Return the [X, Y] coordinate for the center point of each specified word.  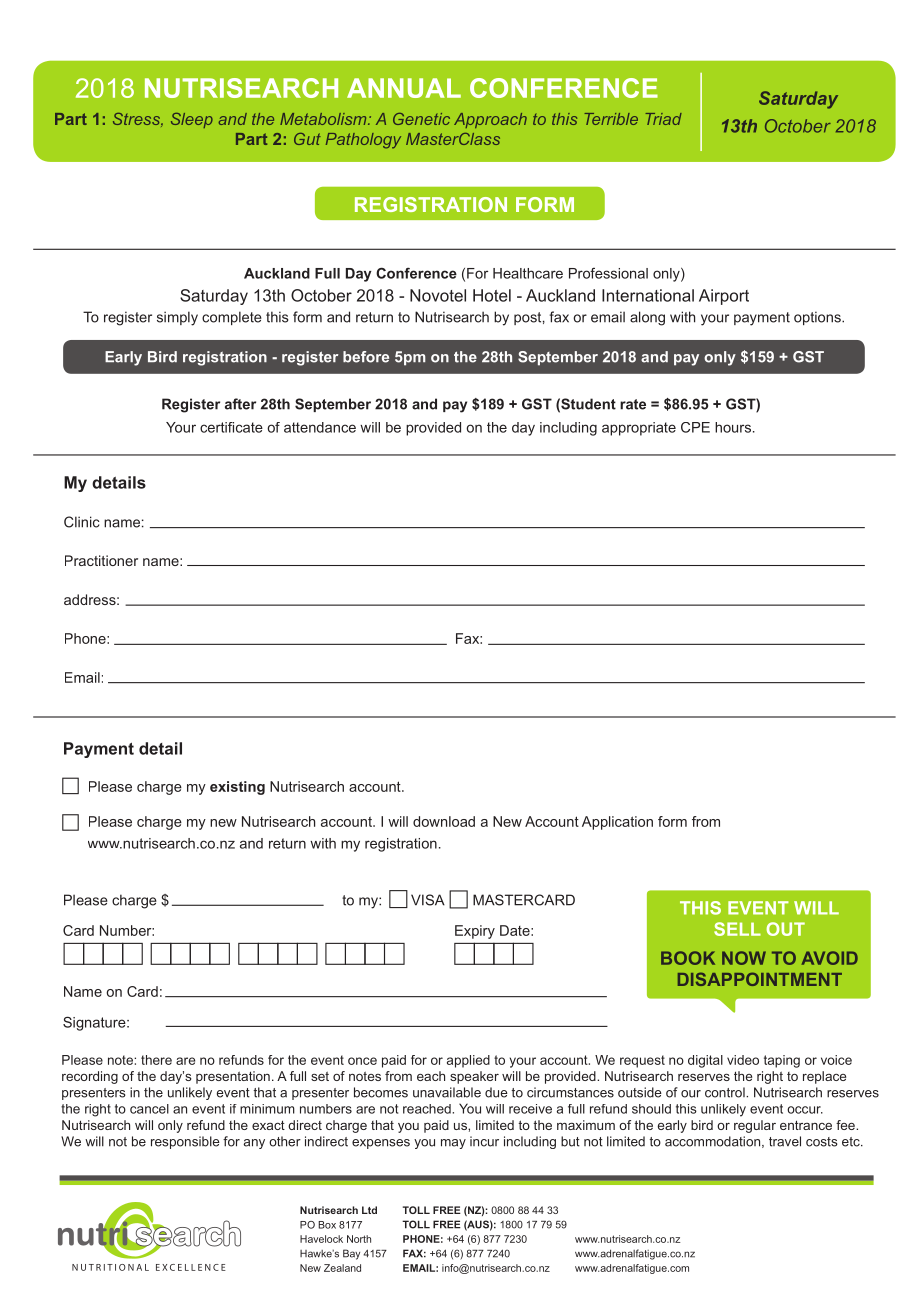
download [444, 821]
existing [237, 788]
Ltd [369, 1210]
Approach [490, 120]
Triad [663, 119]
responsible [185, 1142]
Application [617, 823]
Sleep [192, 120]
